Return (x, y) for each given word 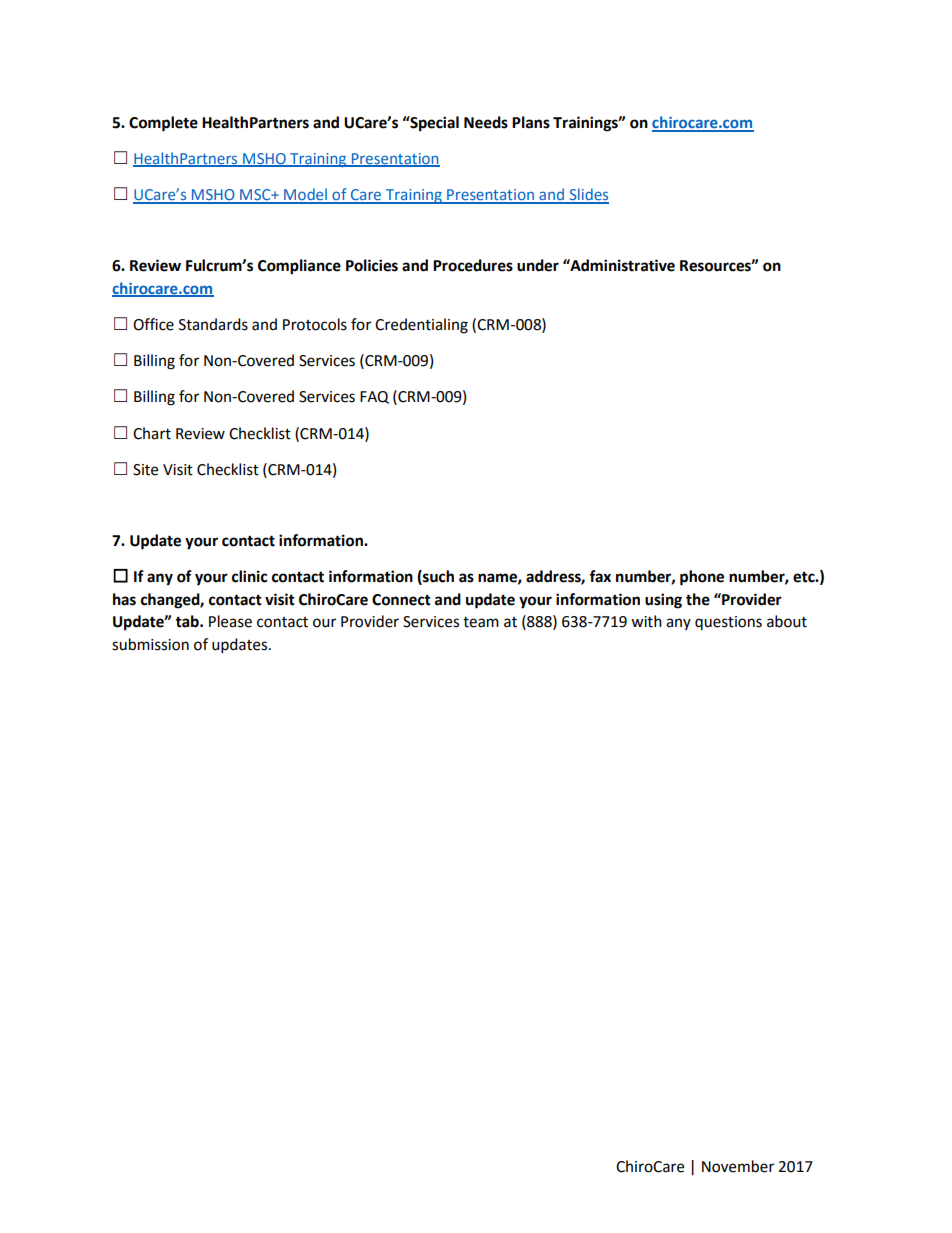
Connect (401, 600)
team (481, 622)
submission (150, 644)
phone (702, 578)
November (738, 1166)
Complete (163, 124)
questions (728, 623)
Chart (152, 433)
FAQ (374, 397)
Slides (588, 195)
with (646, 621)
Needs (486, 122)
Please (230, 621)
